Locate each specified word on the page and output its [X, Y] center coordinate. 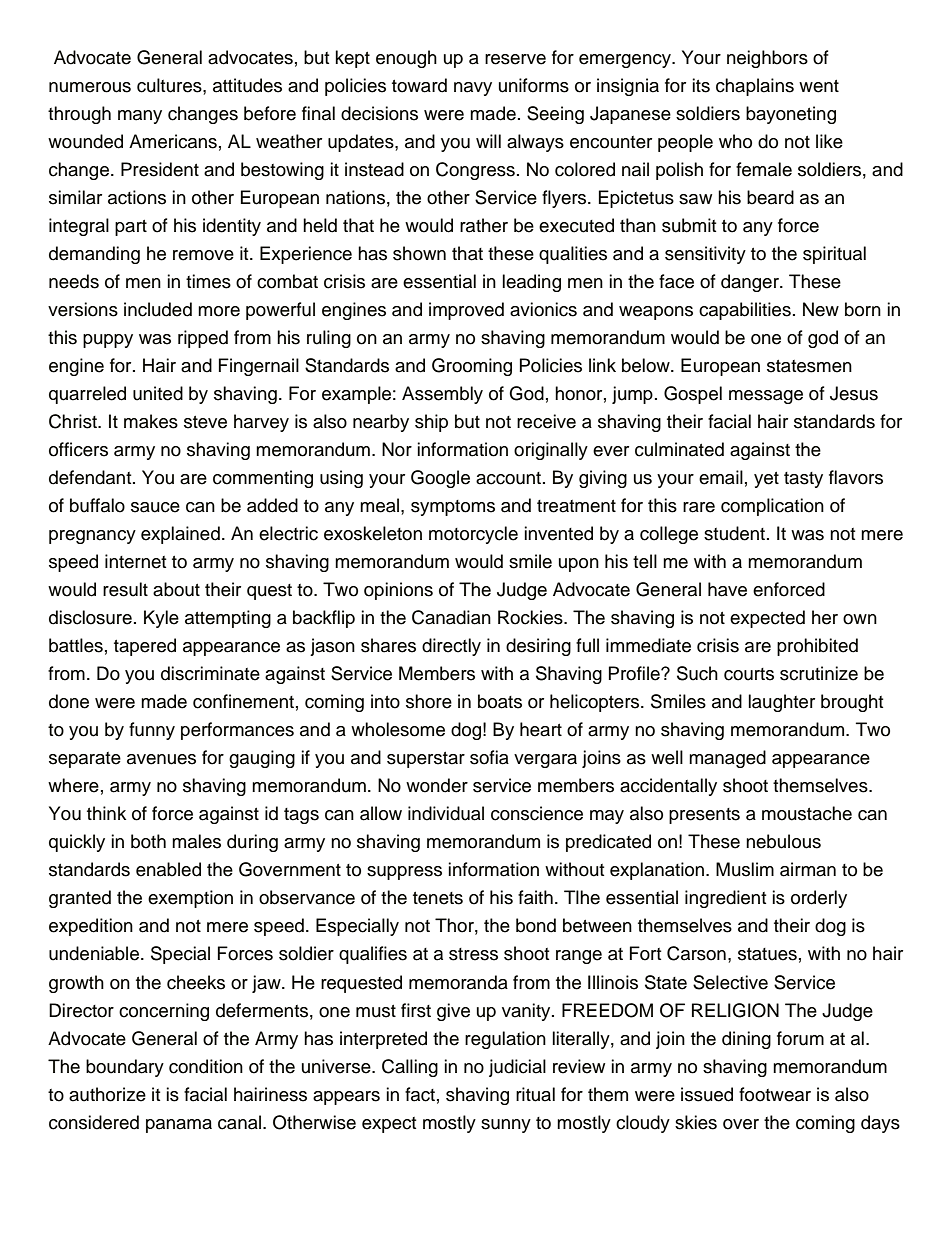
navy [473, 89]
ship [431, 423]
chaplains [755, 87]
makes [151, 421]
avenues [161, 759]
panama [179, 1126]
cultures [170, 85]
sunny [506, 1126]
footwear [775, 1094]
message [766, 397]
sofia [489, 757]
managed [727, 759]
